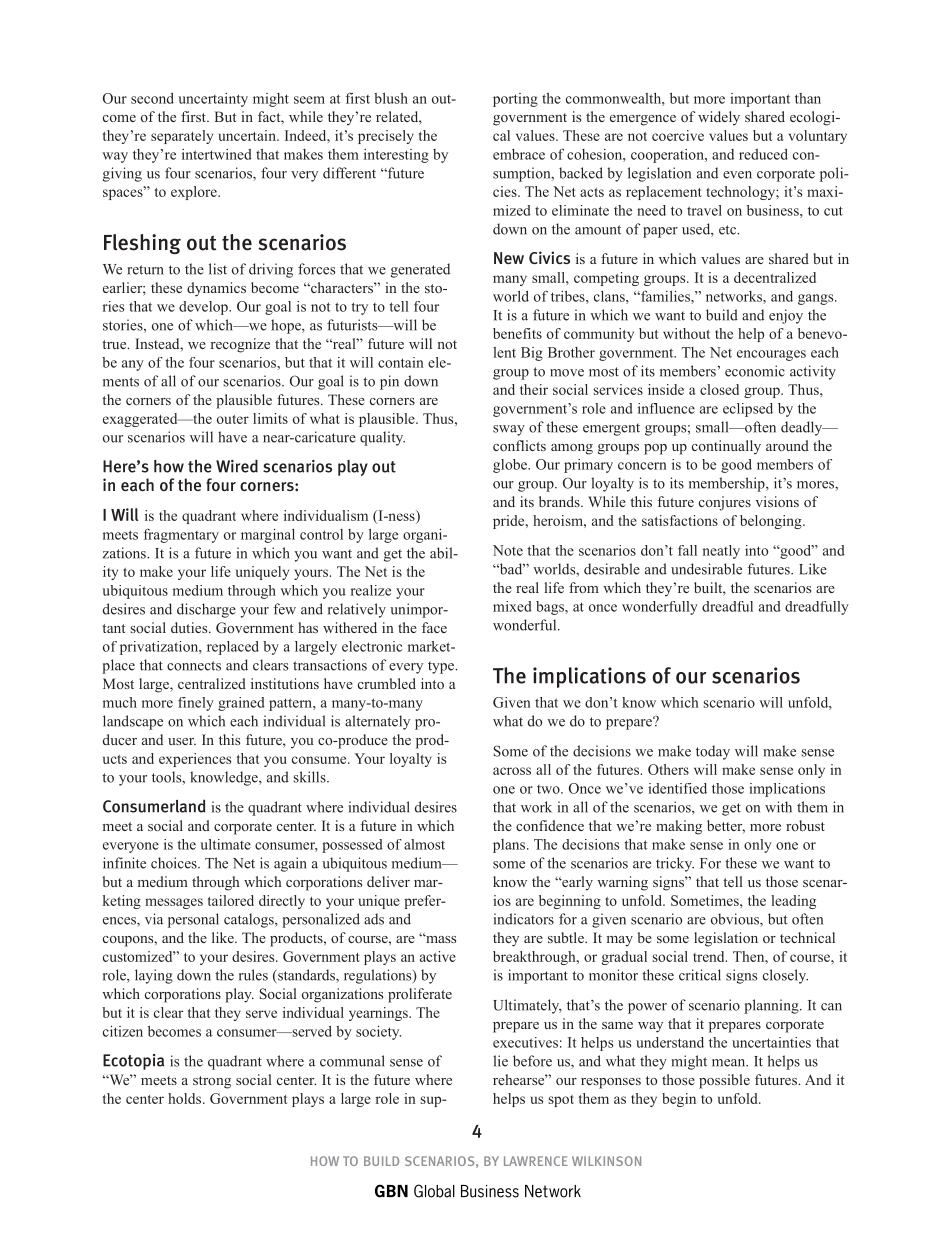  Describe the element at coordinates (182, 741) in the screenshot. I see `user` at that location.
